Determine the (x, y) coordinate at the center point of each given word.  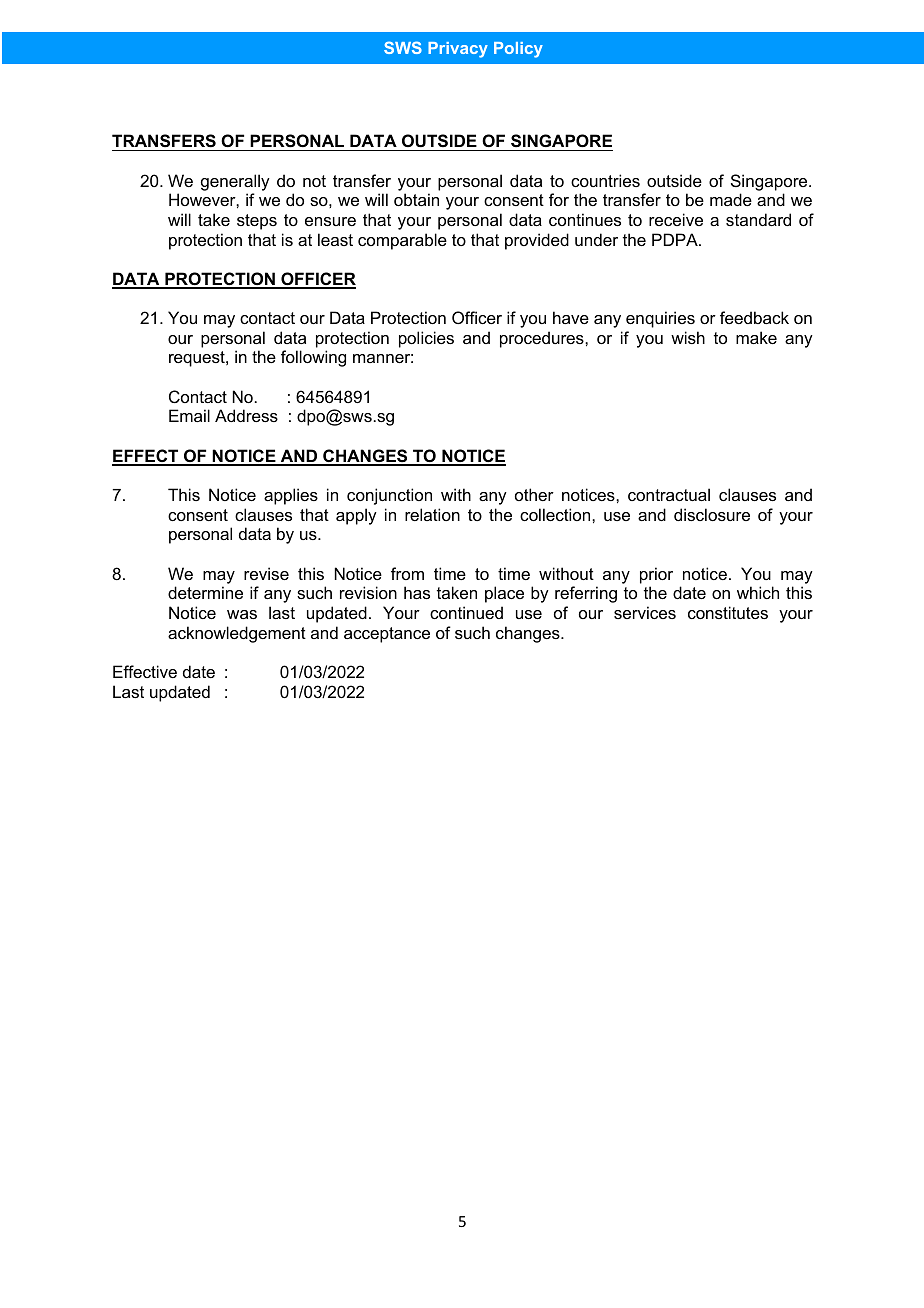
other (534, 494)
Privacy (458, 50)
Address (246, 415)
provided (537, 241)
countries (605, 180)
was (242, 614)
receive (676, 219)
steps (257, 222)
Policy (518, 50)
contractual (669, 494)
